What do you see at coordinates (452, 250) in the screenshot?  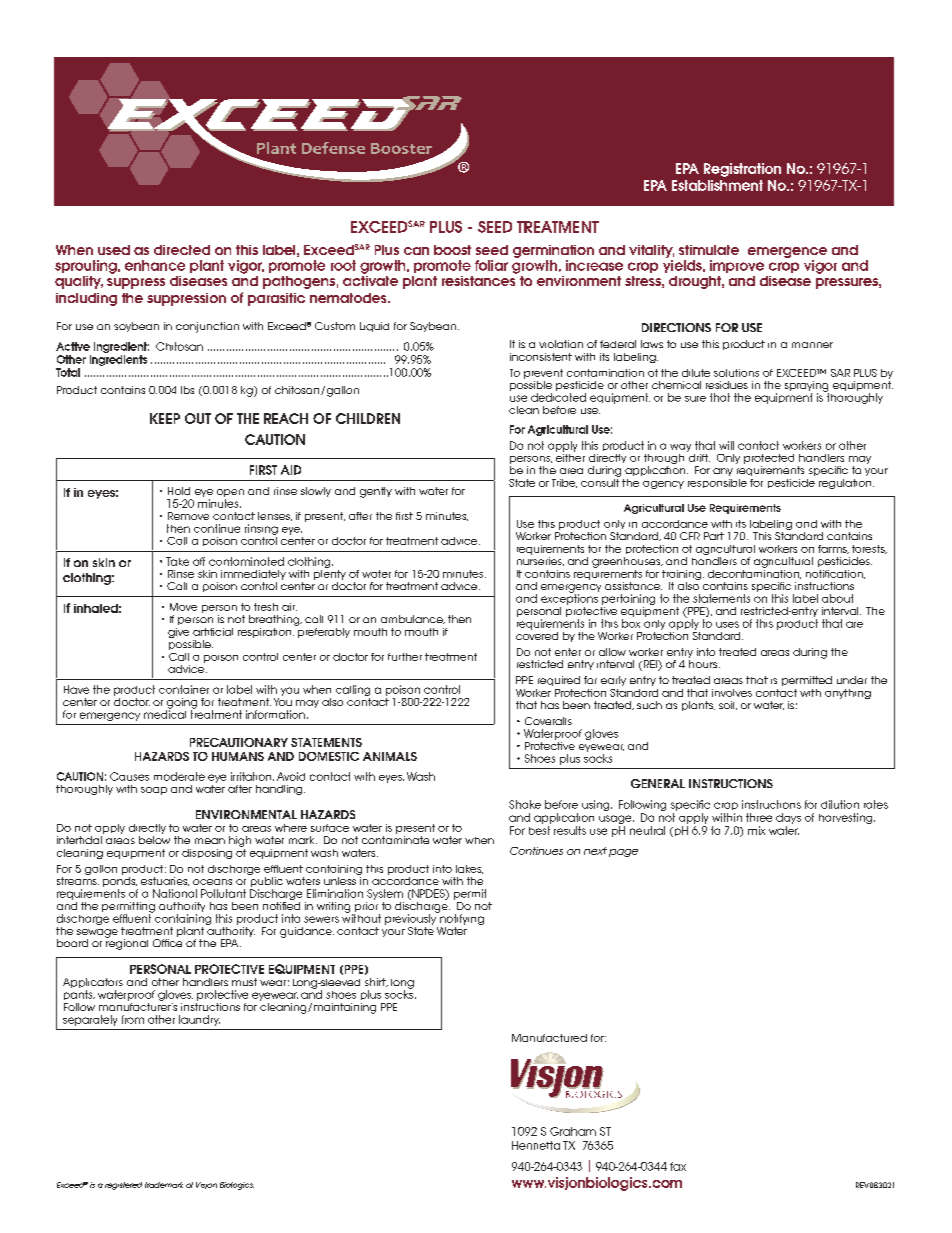 I see `boost` at bounding box center [452, 250].
